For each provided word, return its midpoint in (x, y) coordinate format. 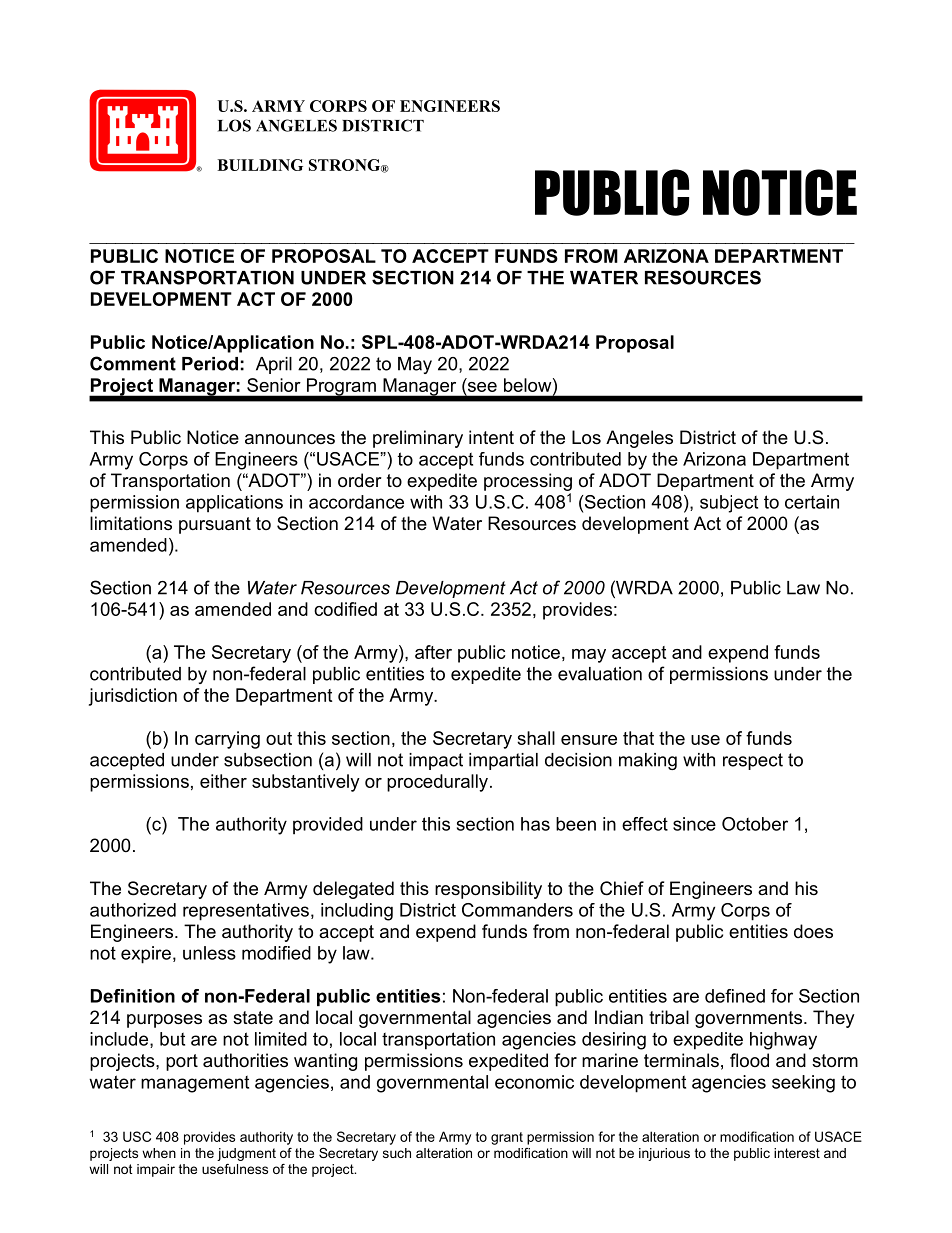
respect (753, 761)
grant (507, 1138)
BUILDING (260, 165)
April (274, 365)
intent (491, 437)
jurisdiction (133, 697)
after (433, 652)
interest (797, 1153)
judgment (246, 1154)
